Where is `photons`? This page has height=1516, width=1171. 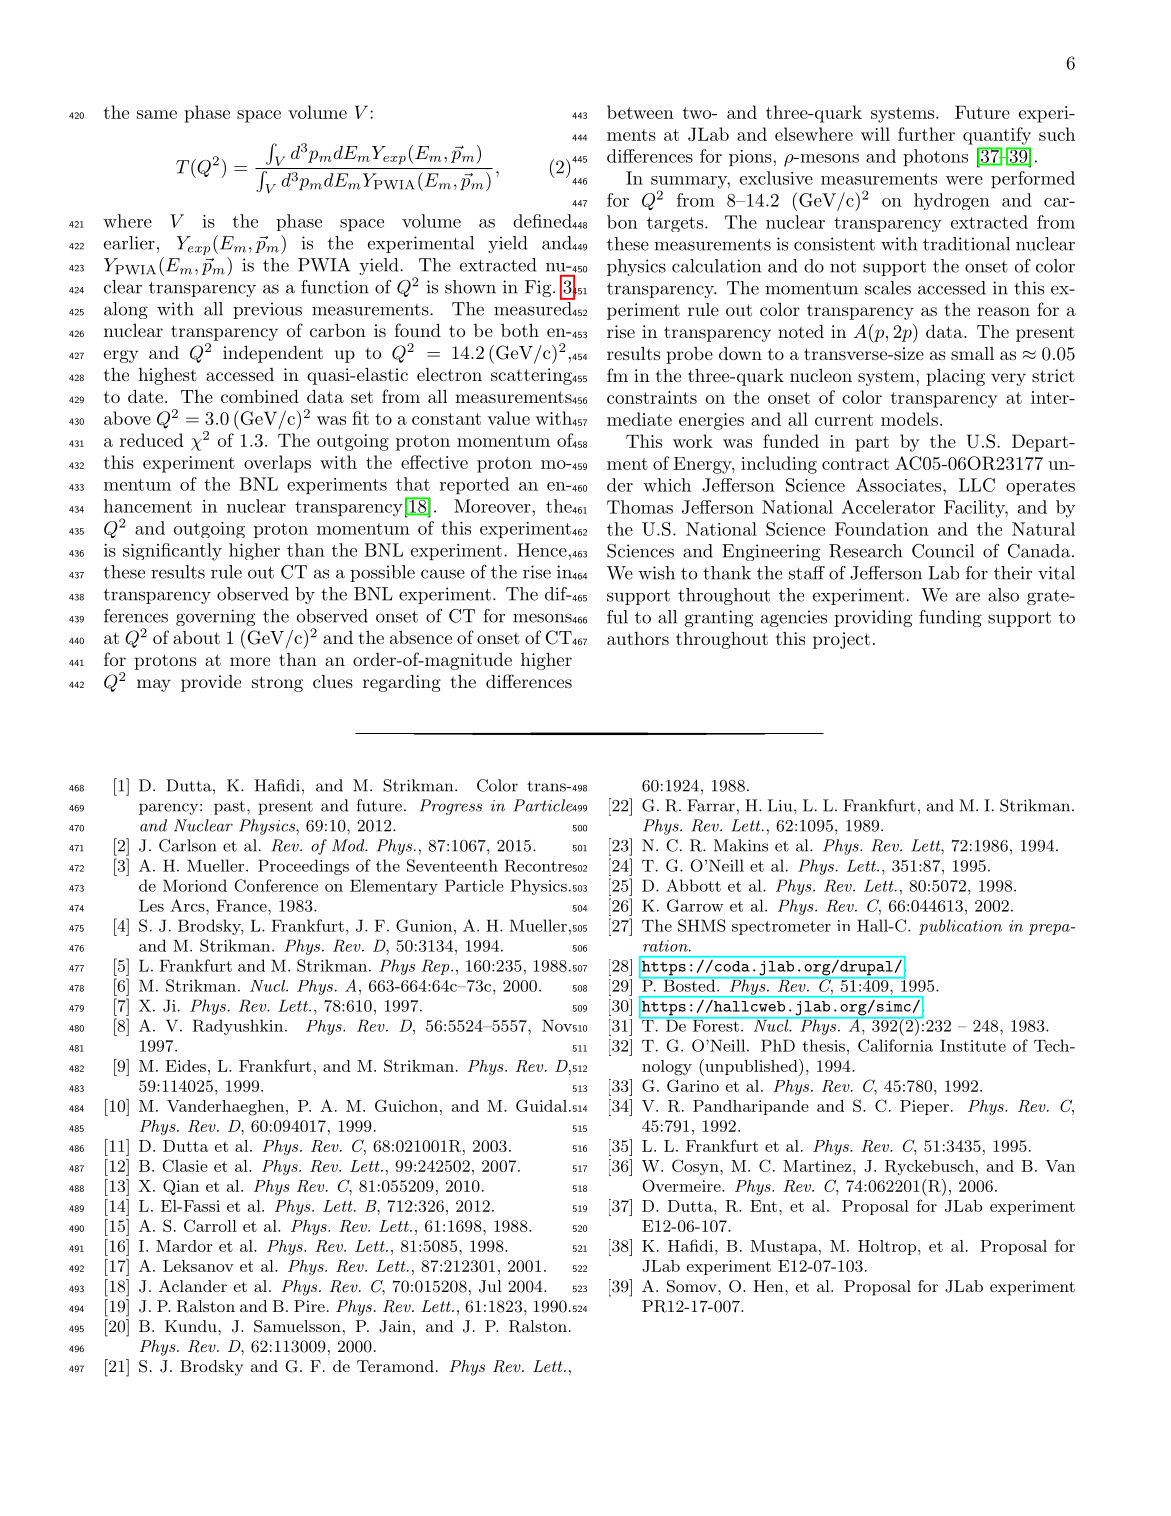 photons is located at coordinates (935, 157).
